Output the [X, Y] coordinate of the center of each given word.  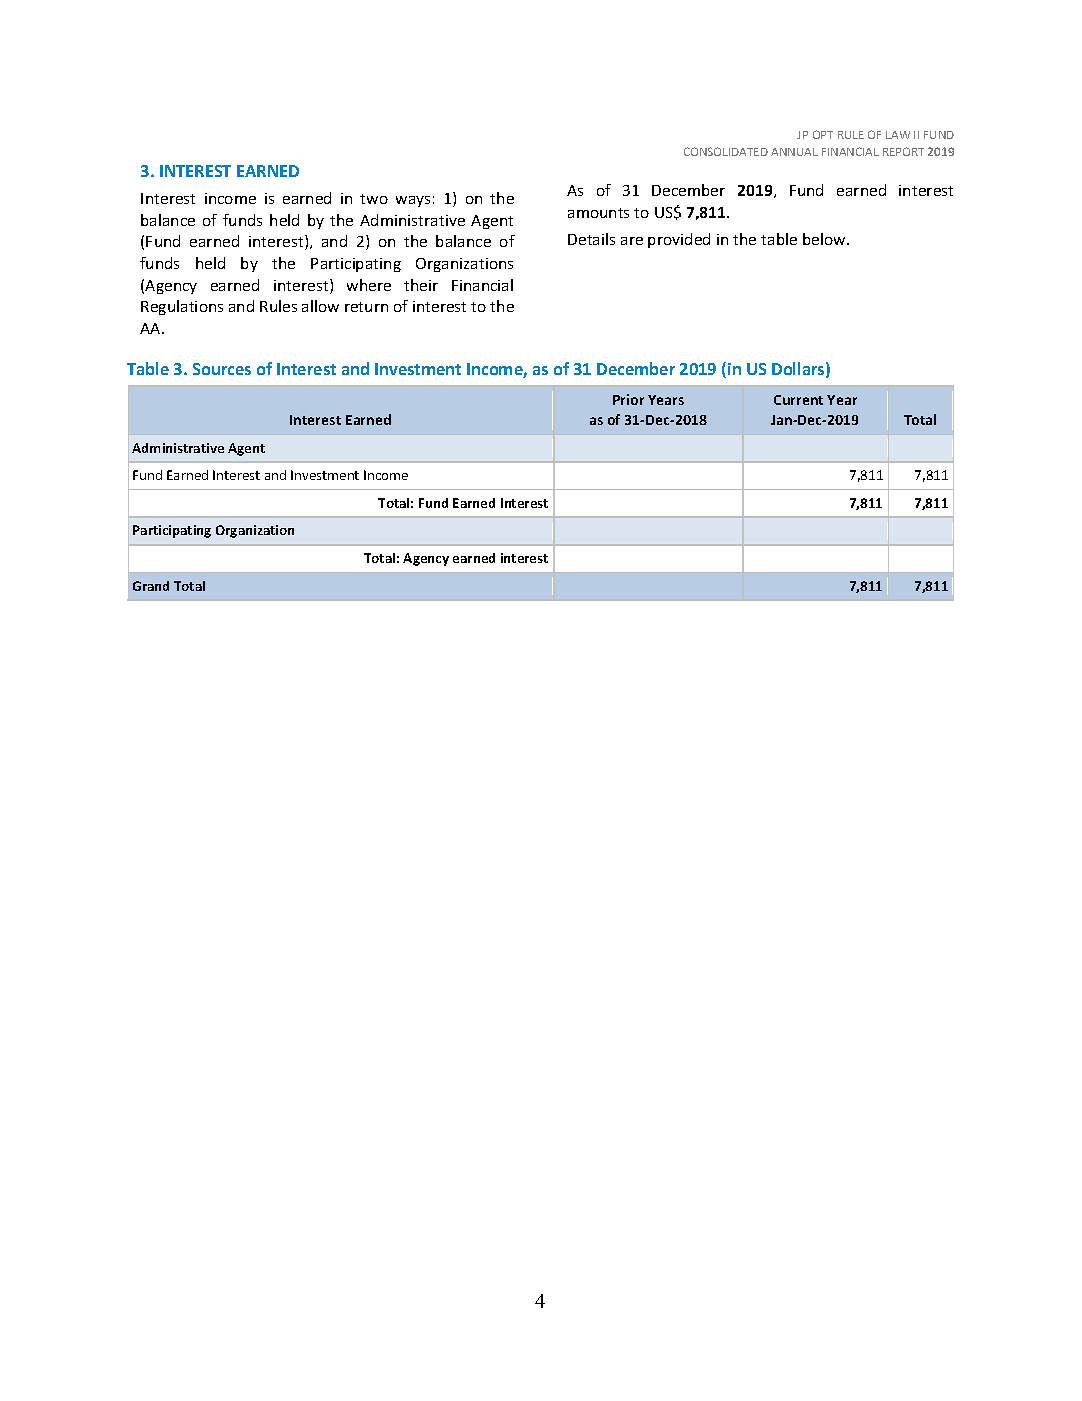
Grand [151, 586]
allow [320, 306]
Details [591, 239]
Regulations [182, 307]
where [369, 285]
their [421, 285]
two [374, 199]
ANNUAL [794, 152]
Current [798, 400]
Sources [222, 369]
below [825, 239]
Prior [628, 399]
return [366, 307]
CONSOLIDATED [726, 151]
